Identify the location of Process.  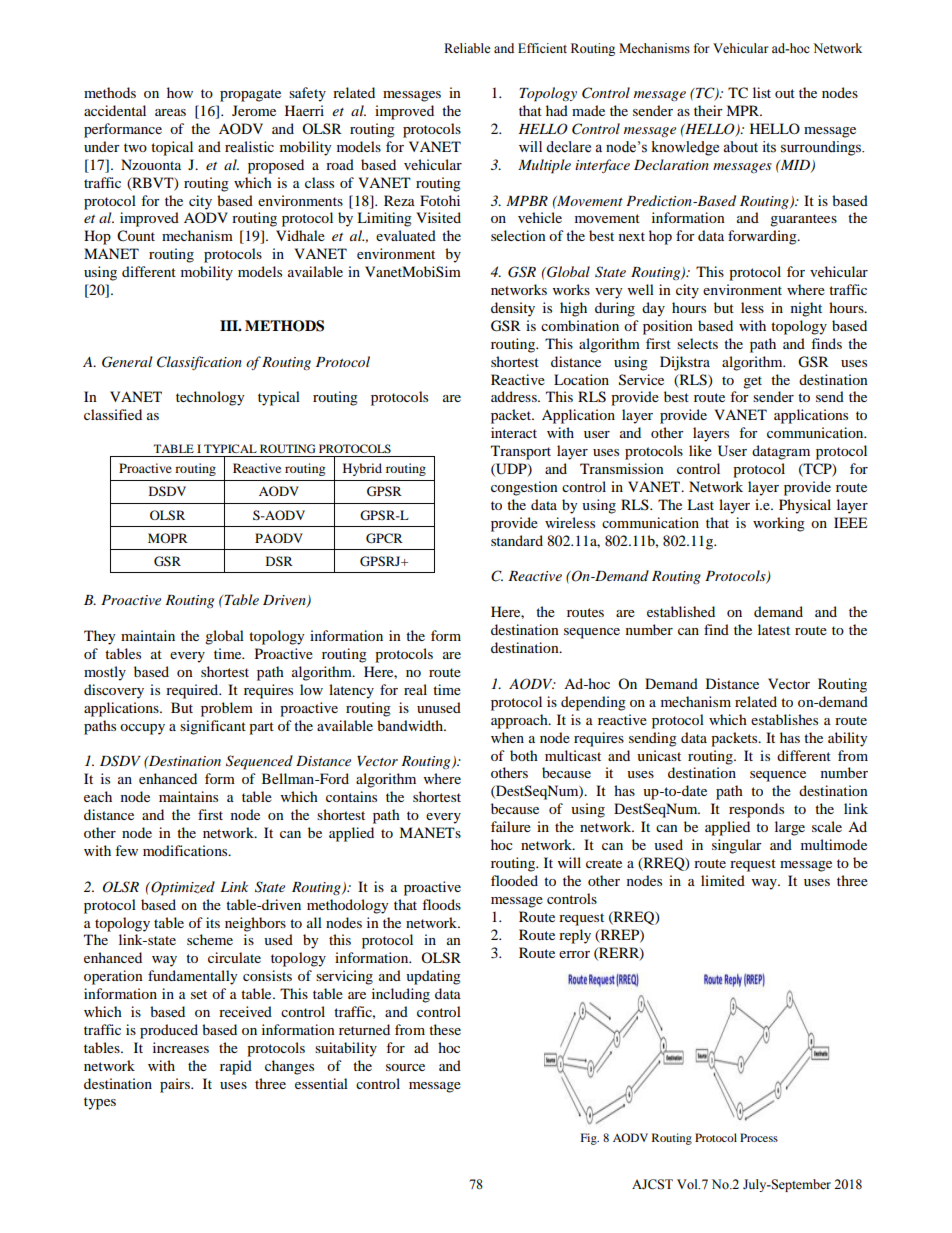
(759, 1137).
